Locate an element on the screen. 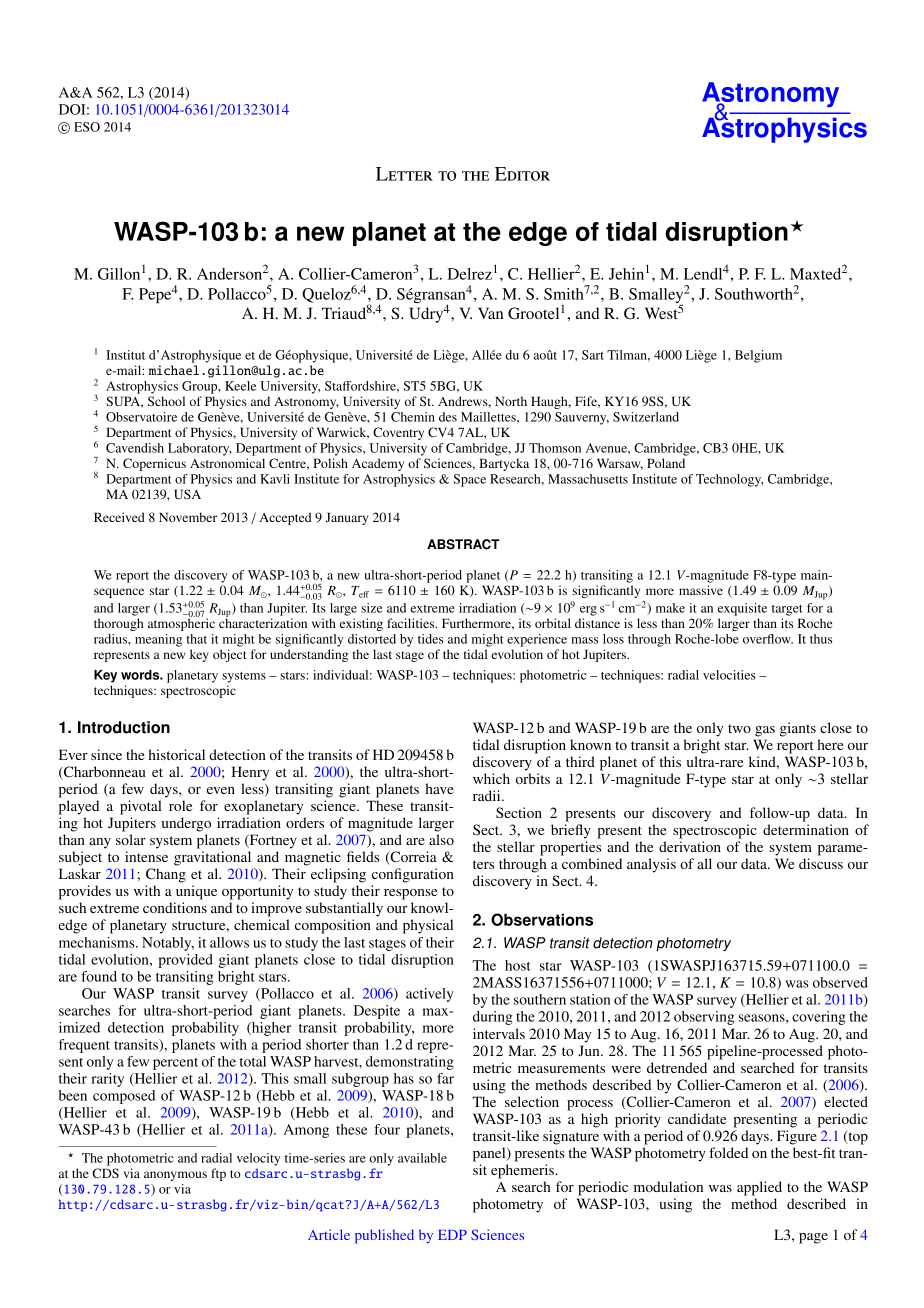 This screenshot has width=924, height=1308. tides is located at coordinates (430, 639).
